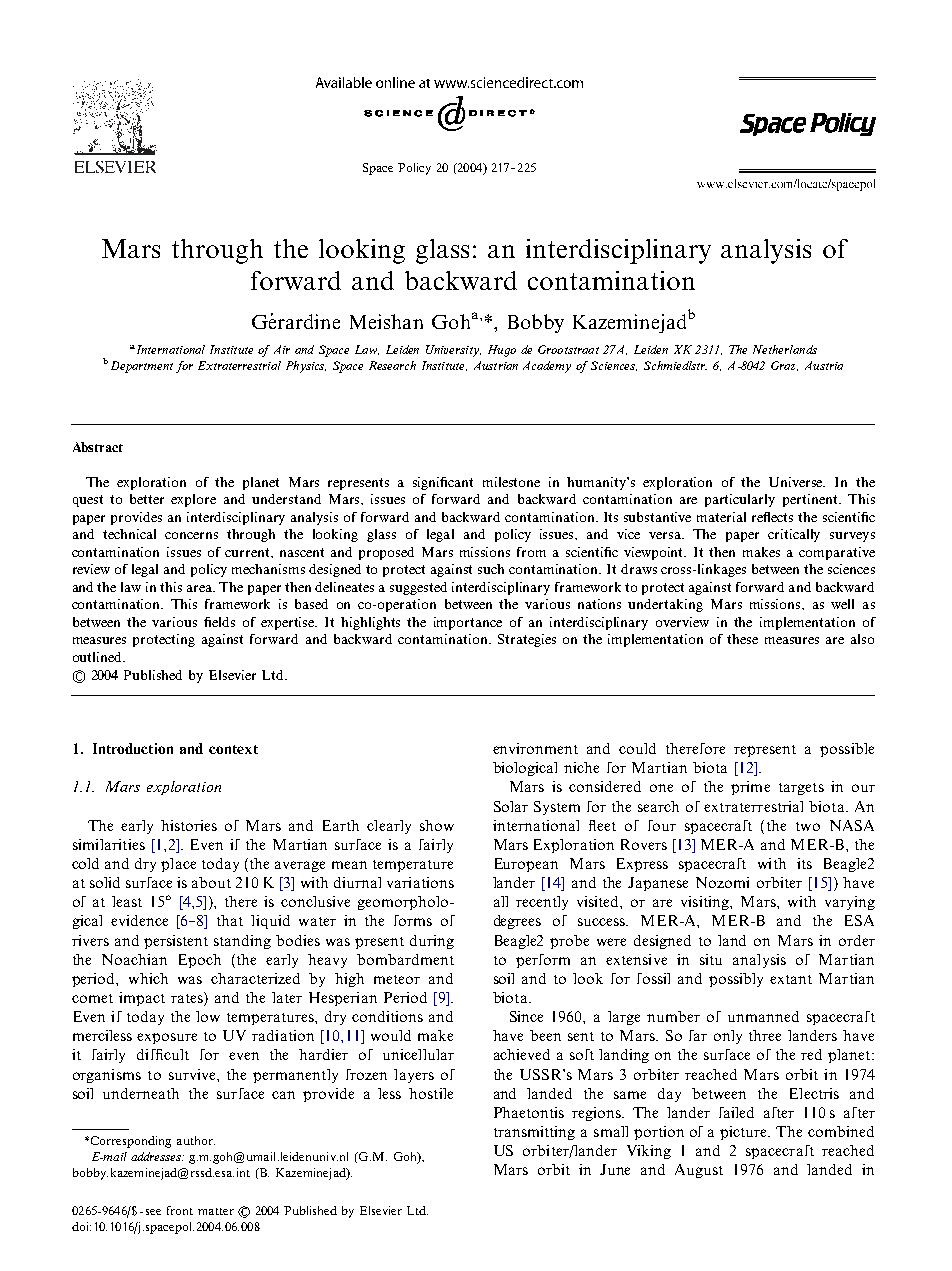 Image resolution: width=952 pixels, height=1271 pixels. Describe the element at coordinates (784, 366) in the screenshot. I see `Graz` at that location.
